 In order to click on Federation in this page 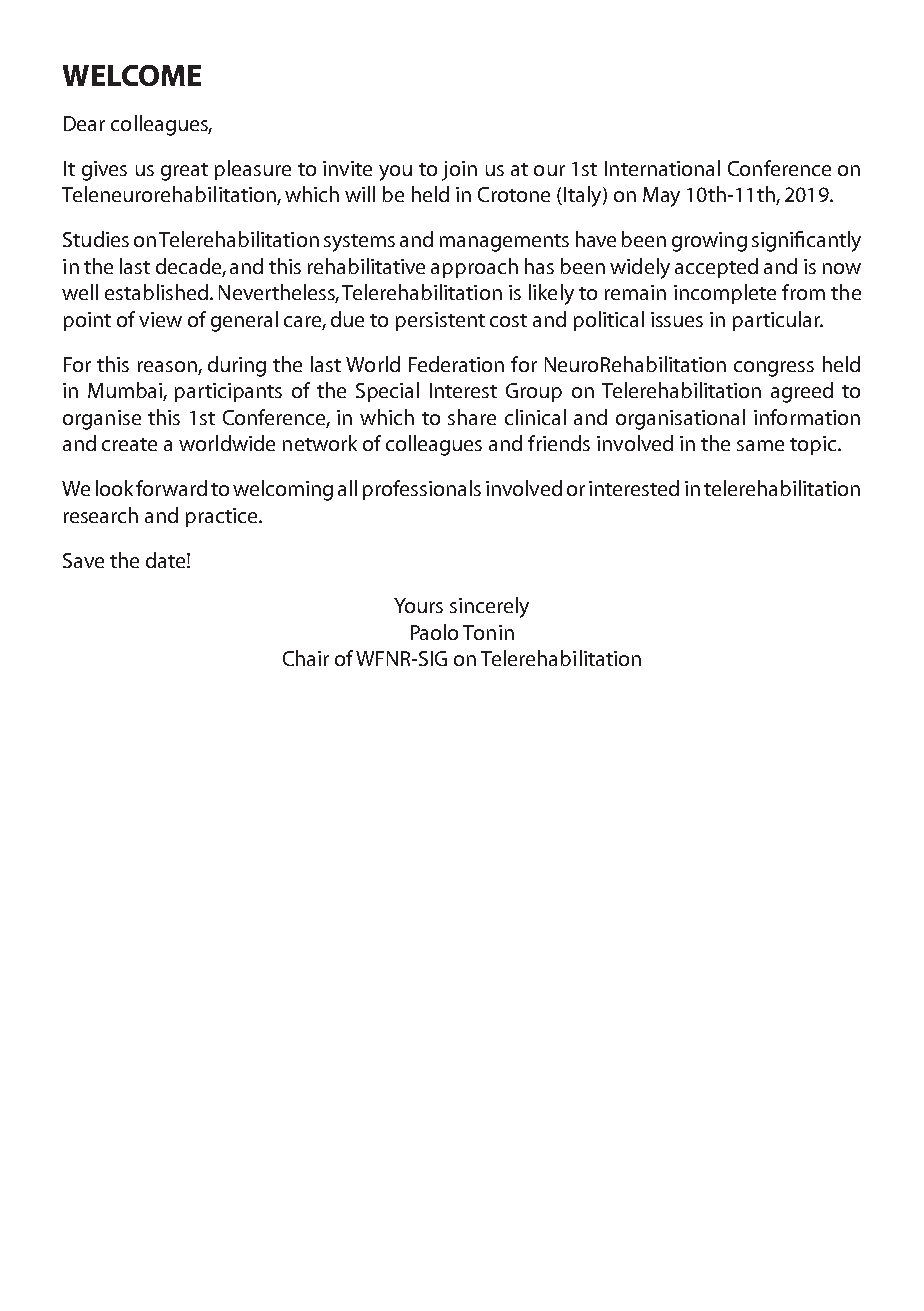, I will do `click(456, 364)`.
